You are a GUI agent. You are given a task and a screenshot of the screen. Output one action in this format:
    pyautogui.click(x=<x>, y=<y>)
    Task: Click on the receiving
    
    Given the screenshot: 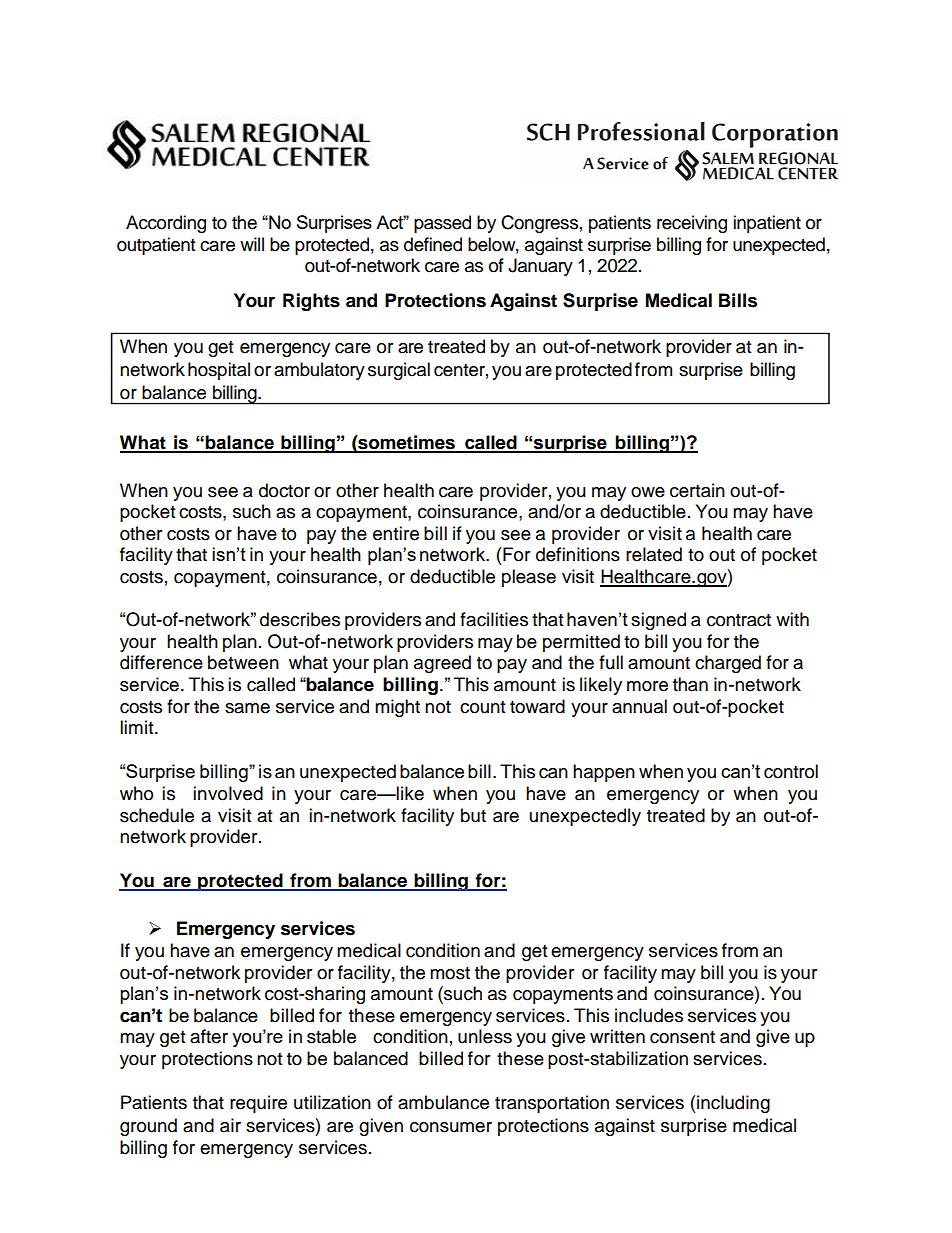 What is the action you would take?
    pyautogui.click(x=692, y=224)
